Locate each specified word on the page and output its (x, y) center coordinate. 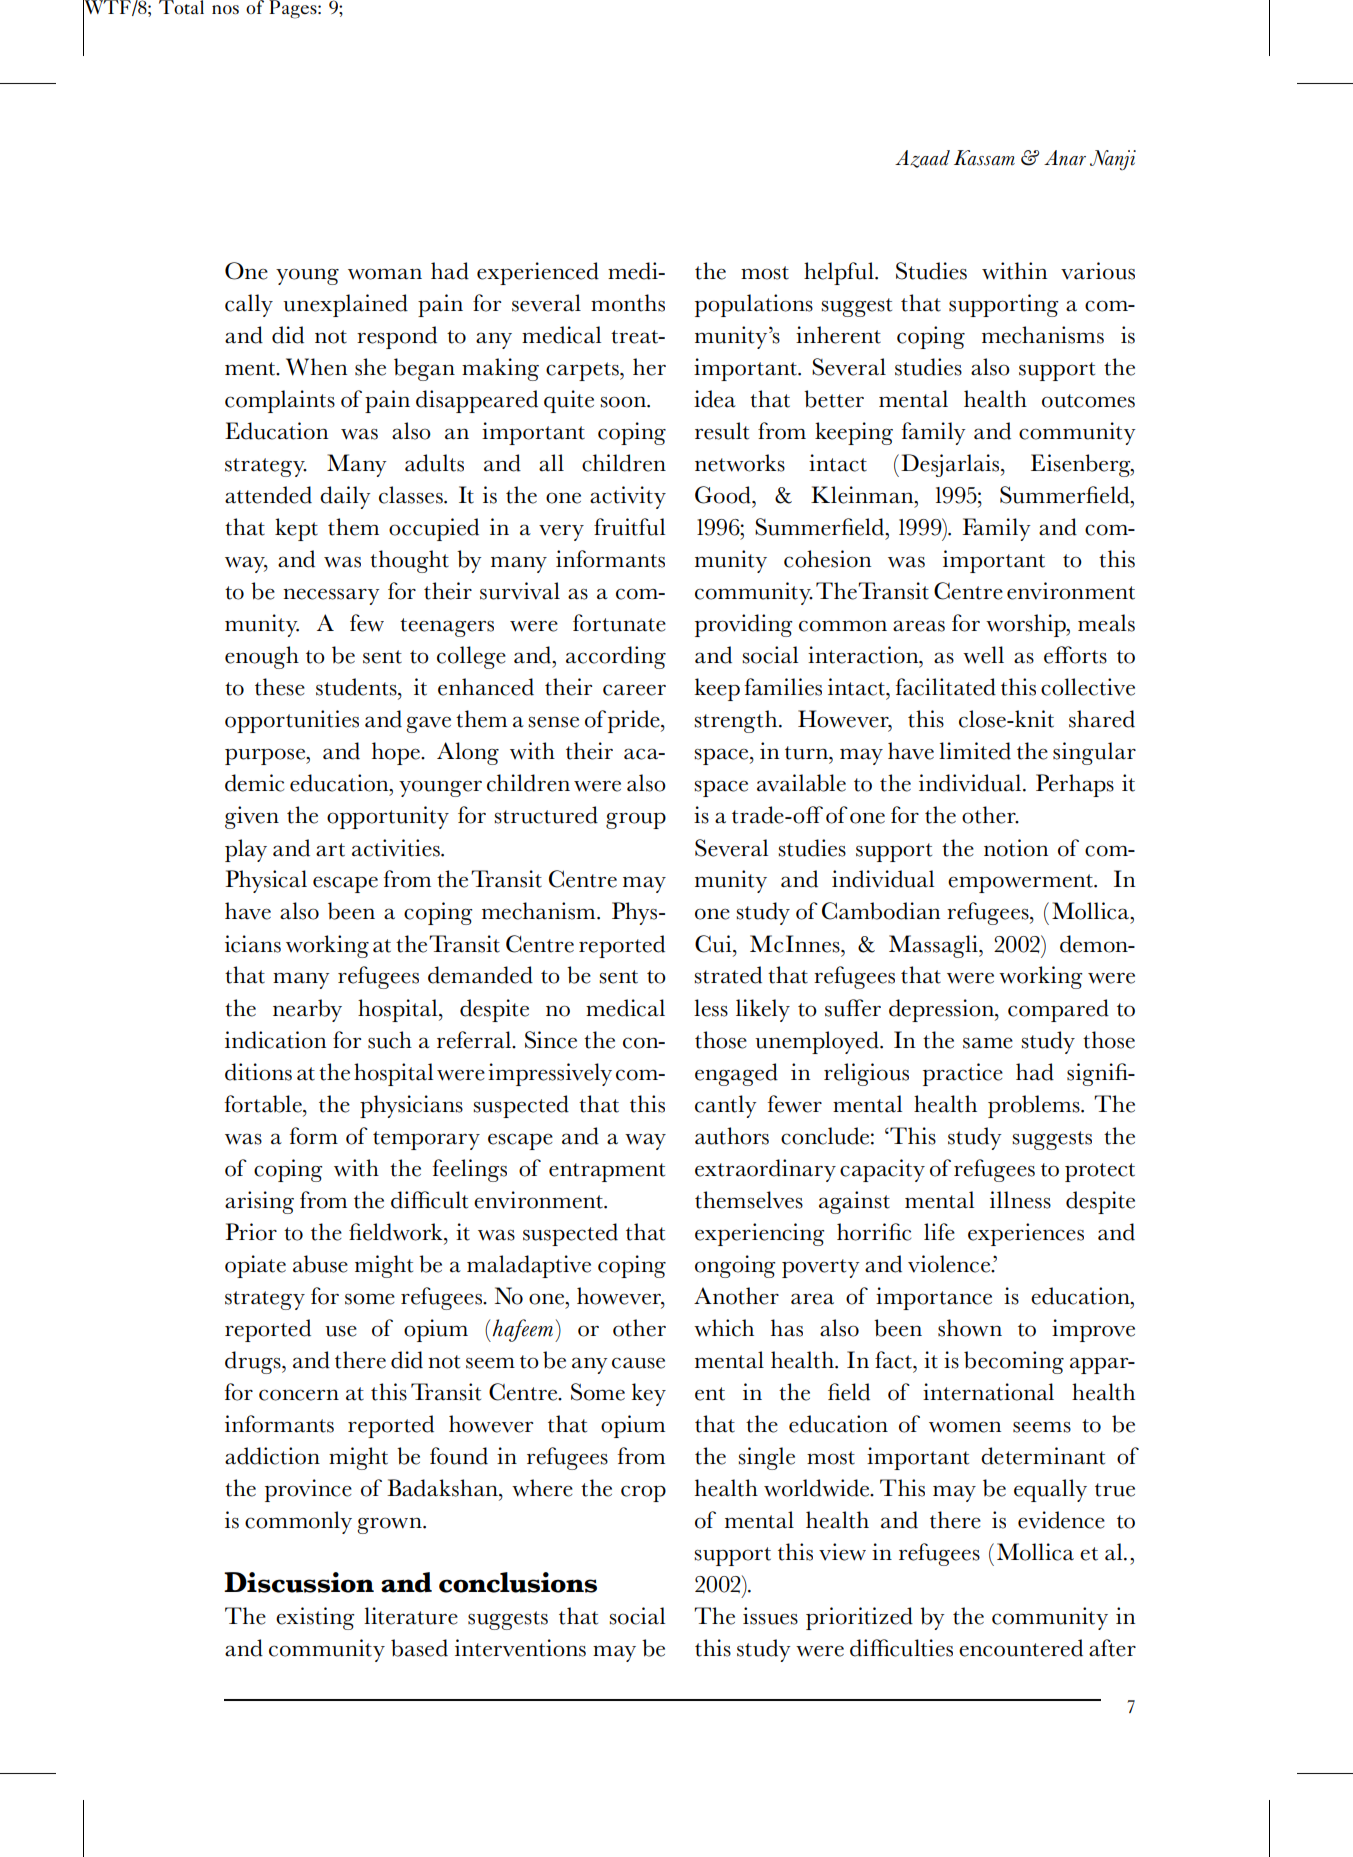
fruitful (629, 527)
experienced (538, 273)
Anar (1065, 158)
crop (643, 1493)
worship (1027, 625)
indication (275, 1040)
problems (1035, 1106)
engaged (736, 1074)
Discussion (299, 1582)
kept (296, 529)
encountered (1021, 1648)
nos (225, 10)
